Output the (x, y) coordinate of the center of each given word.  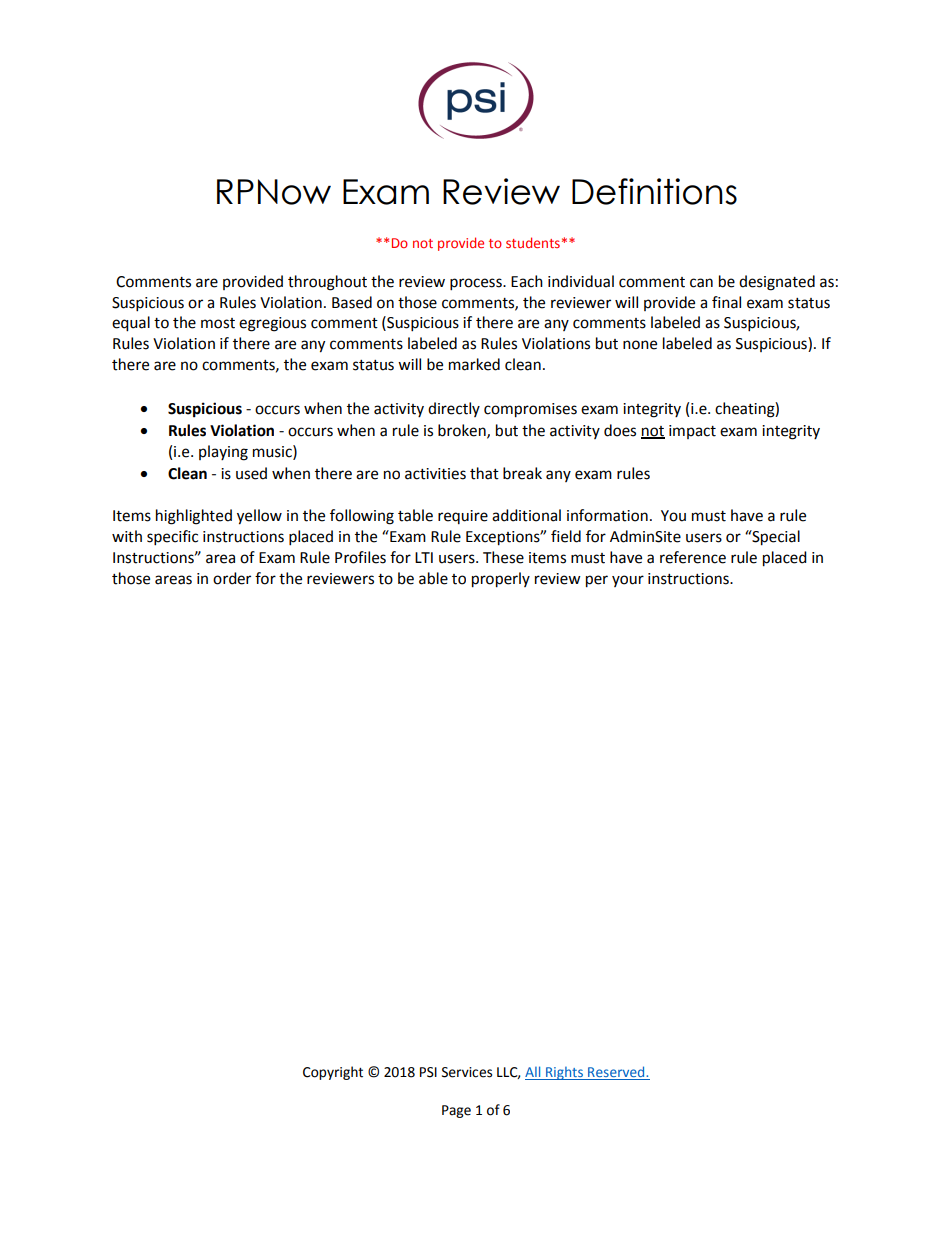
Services (467, 1072)
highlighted (194, 517)
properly (501, 580)
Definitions (654, 191)
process (477, 284)
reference (693, 557)
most (218, 323)
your (628, 581)
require (463, 517)
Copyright (333, 1073)
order (232, 578)
